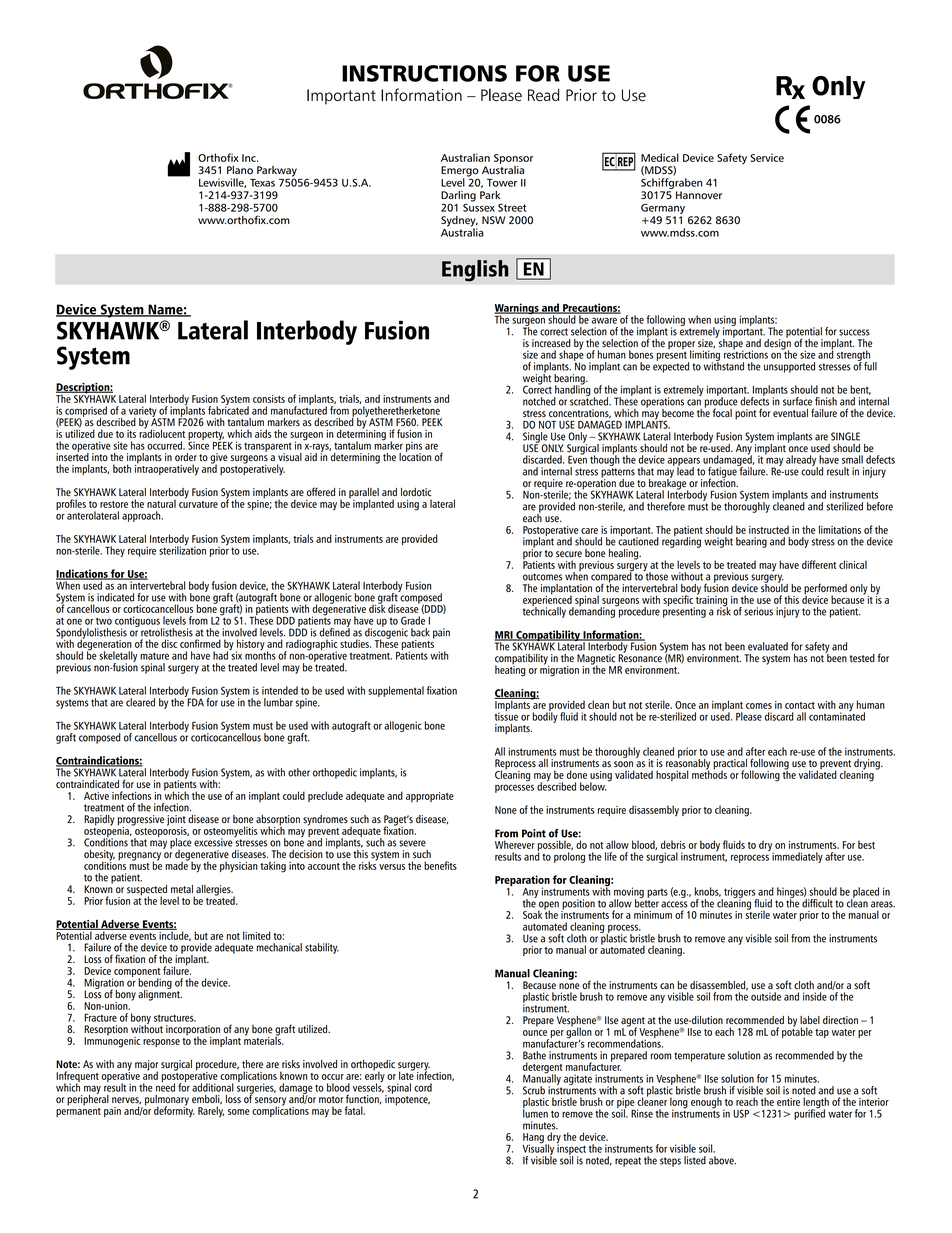 The width and height of the image is (952, 1233). Describe the element at coordinates (200, 643) in the image. I see `confirmed` at that location.
